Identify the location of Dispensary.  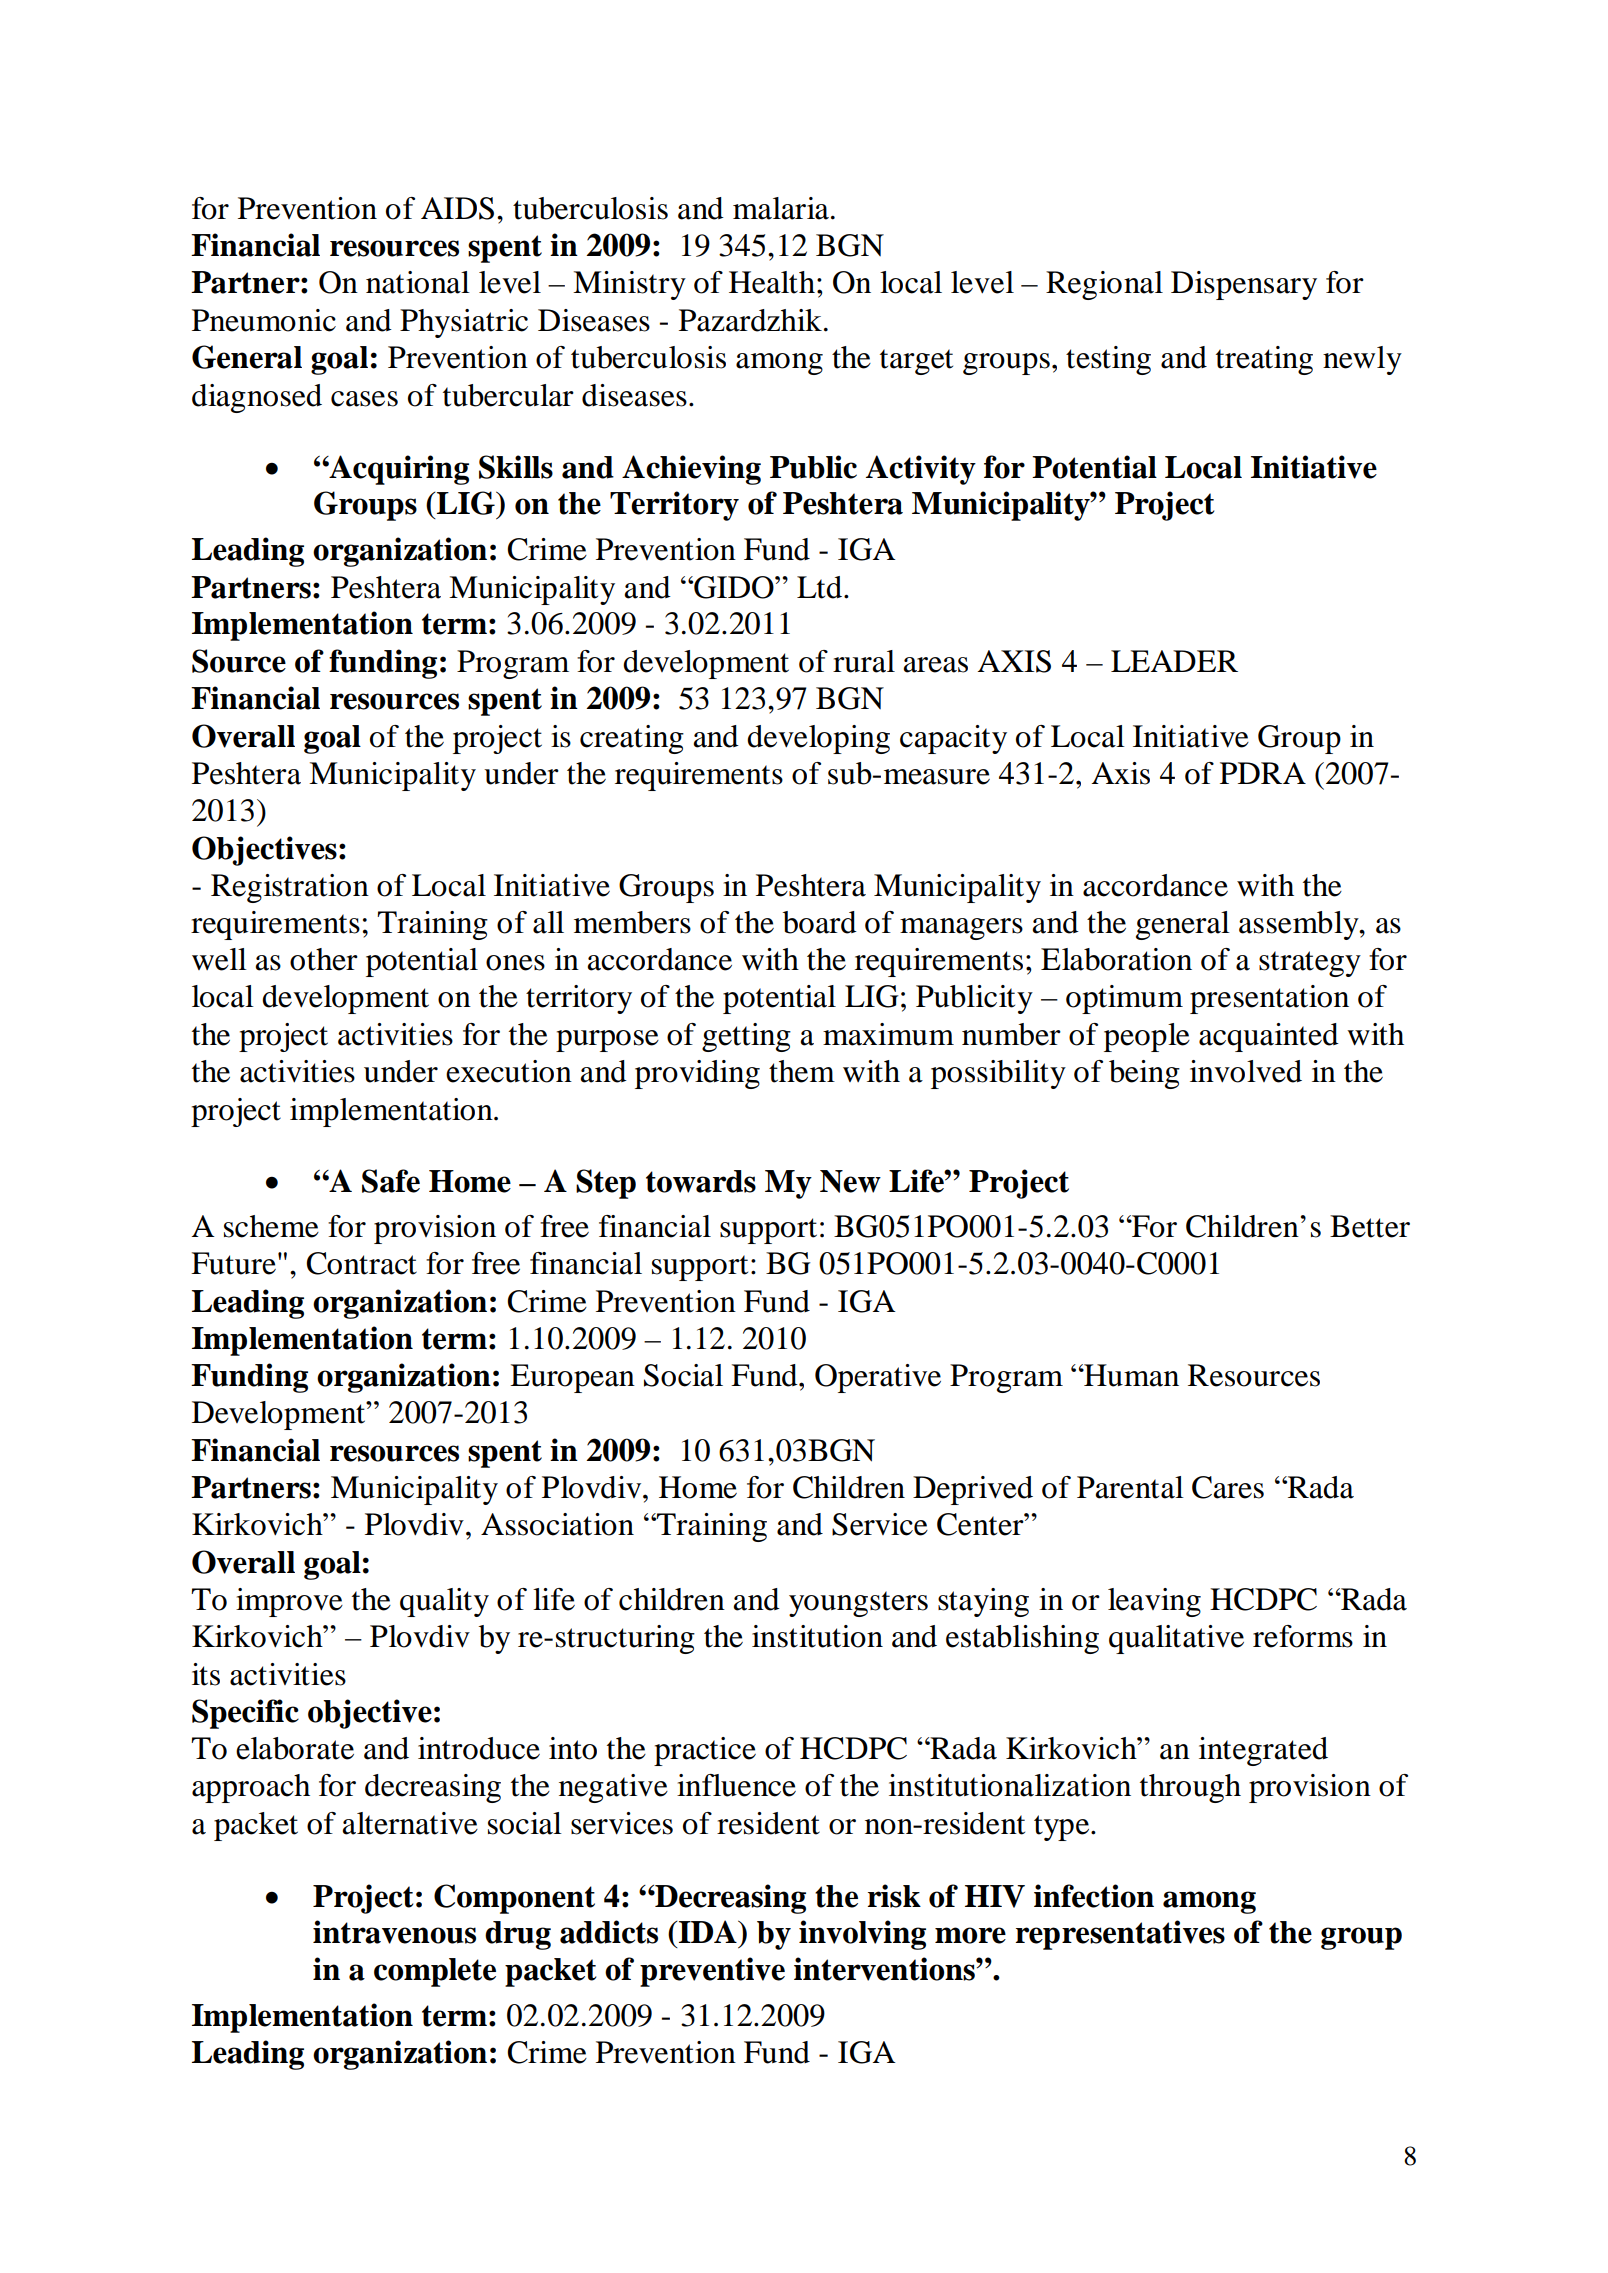
(1244, 285).
